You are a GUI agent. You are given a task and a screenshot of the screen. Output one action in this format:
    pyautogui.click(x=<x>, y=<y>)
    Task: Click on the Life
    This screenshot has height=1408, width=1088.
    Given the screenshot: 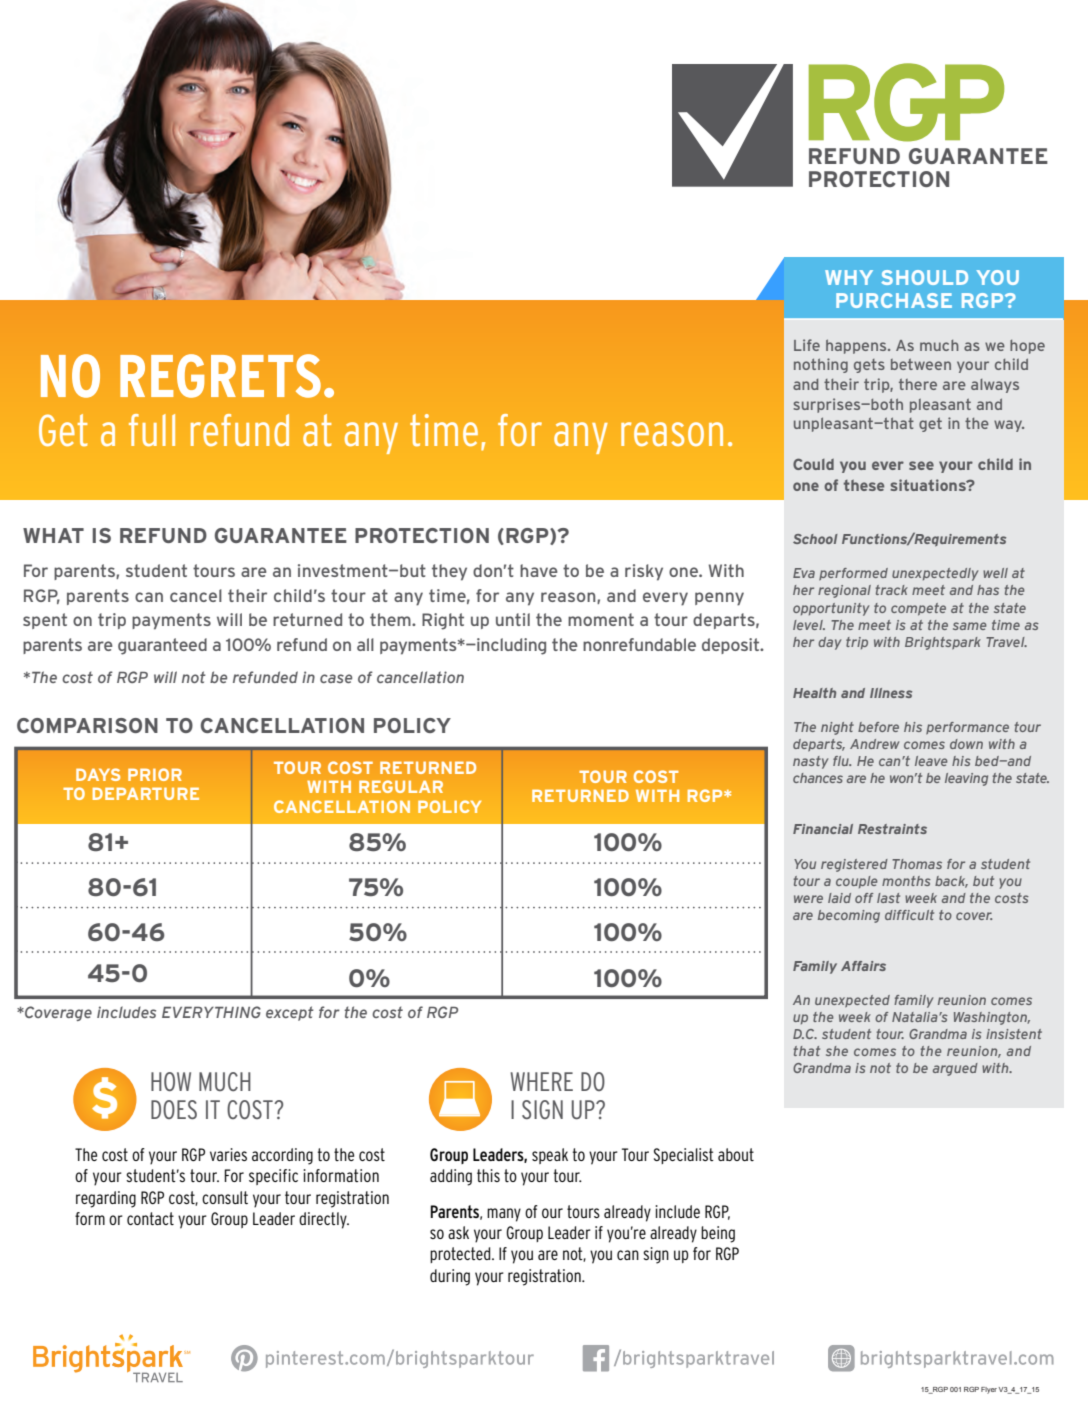 What is the action you would take?
    pyautogui.click(x=807, y=345)
